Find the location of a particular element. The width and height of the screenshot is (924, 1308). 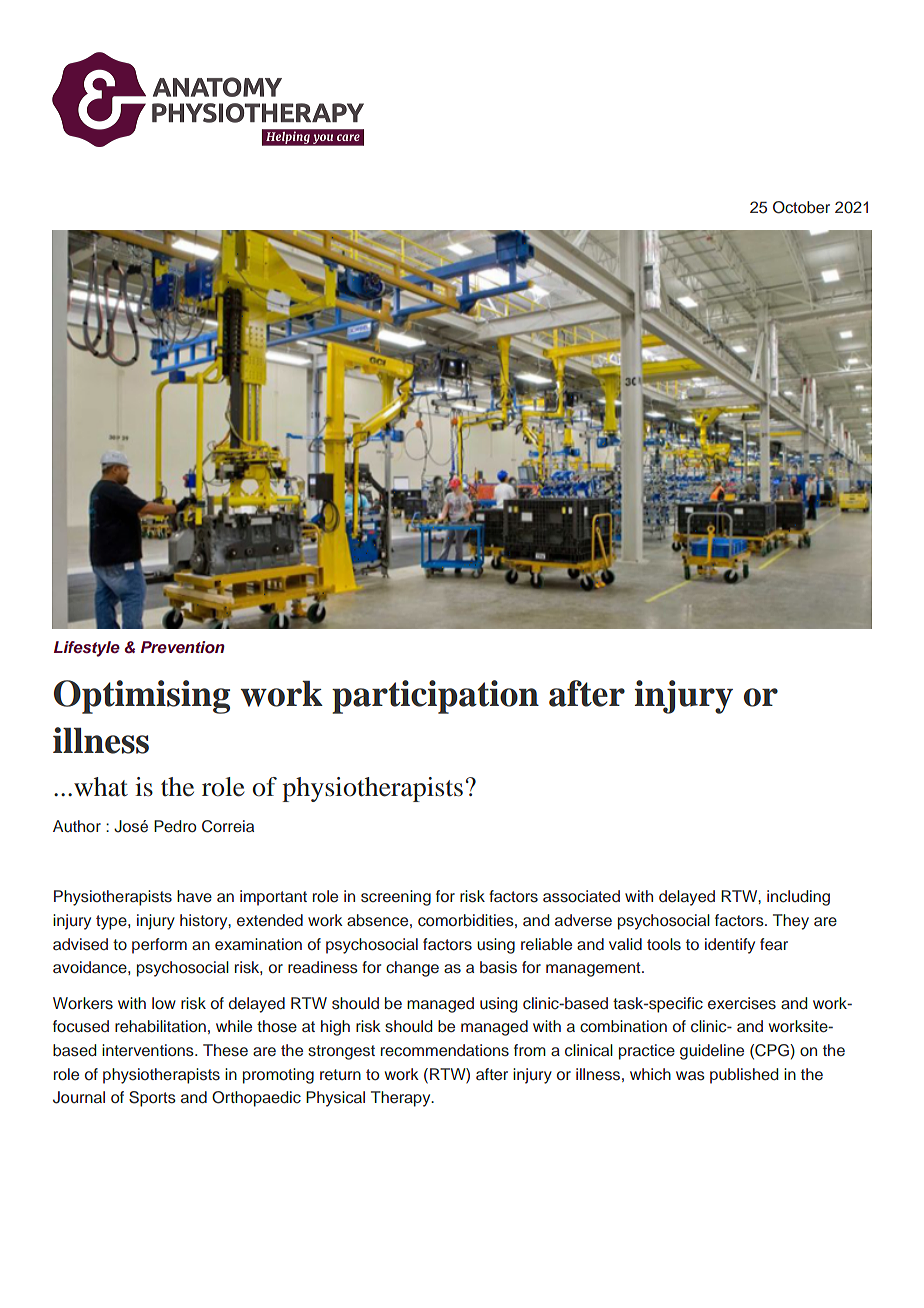

October is located at coordinates (801, 207).
